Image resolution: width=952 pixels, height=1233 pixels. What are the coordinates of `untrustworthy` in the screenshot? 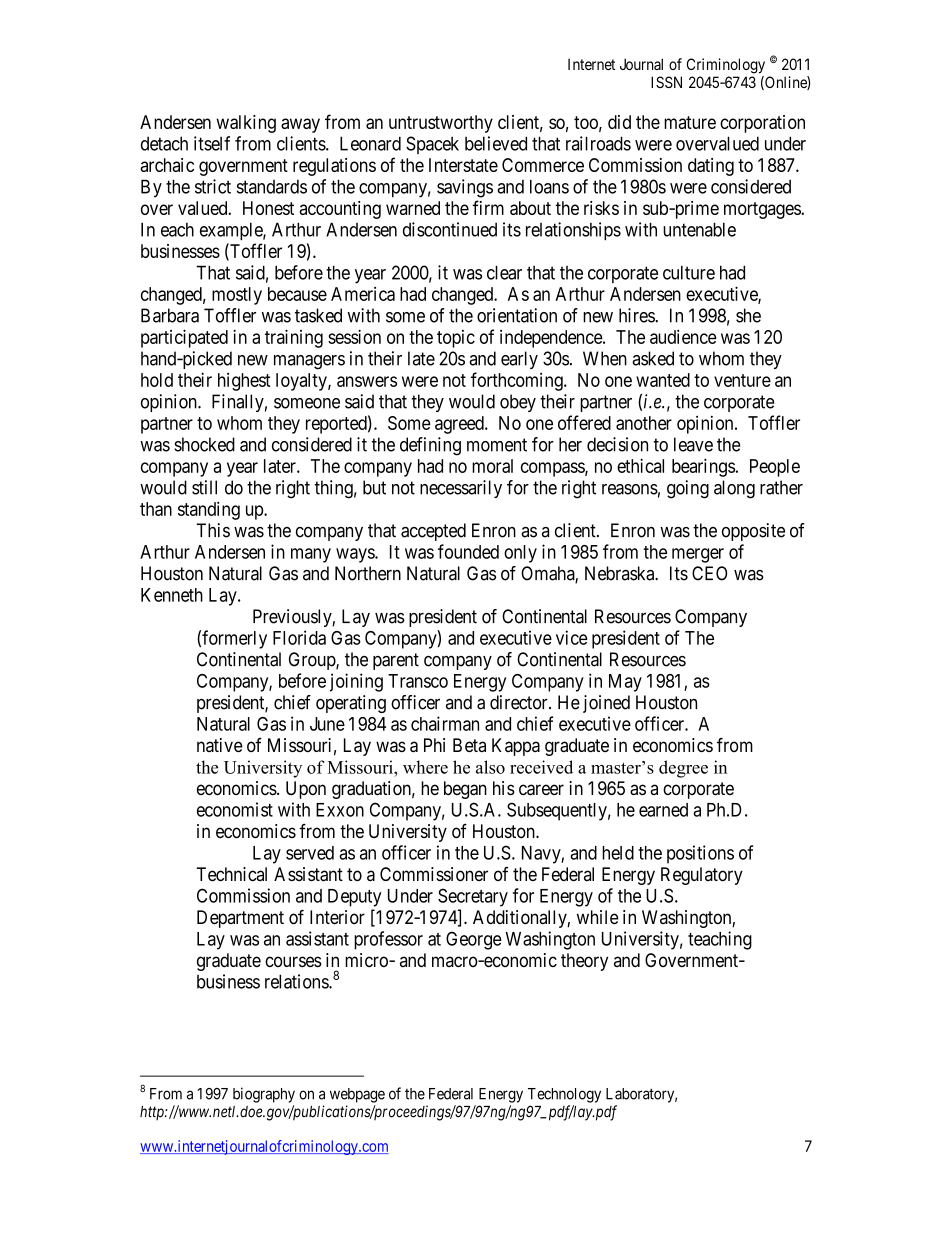 It's located at (441, 124).
